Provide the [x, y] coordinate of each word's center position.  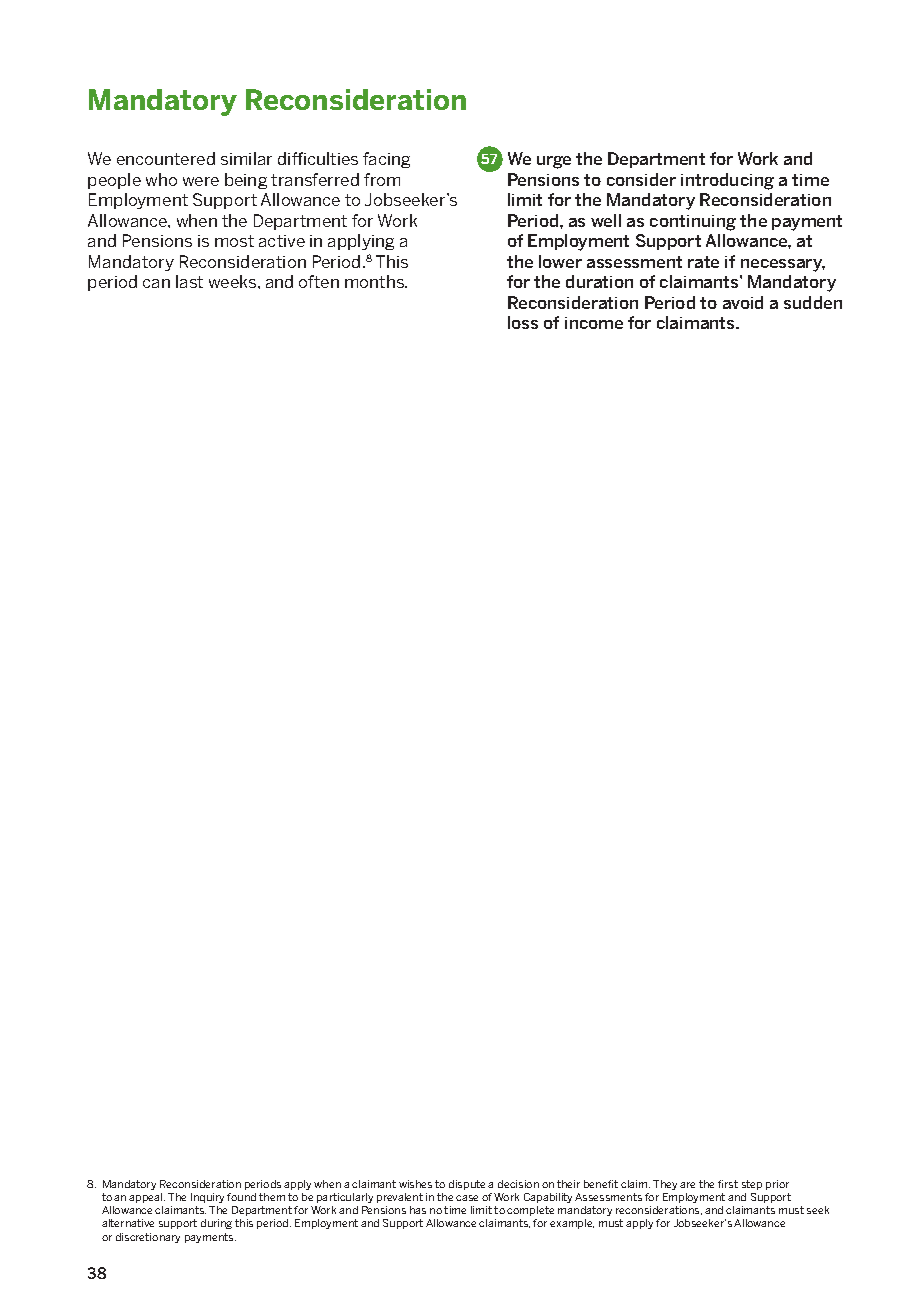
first [728, 1184]
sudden [813, 302]
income [594, 323]
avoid [743, 302]
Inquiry [207, 1200]
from [382, 179]
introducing [727, 181]
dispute [467, 1185]
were [201, 181]
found [241, 1197]
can [156, 283]
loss [523, 322]
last [189, 281]
